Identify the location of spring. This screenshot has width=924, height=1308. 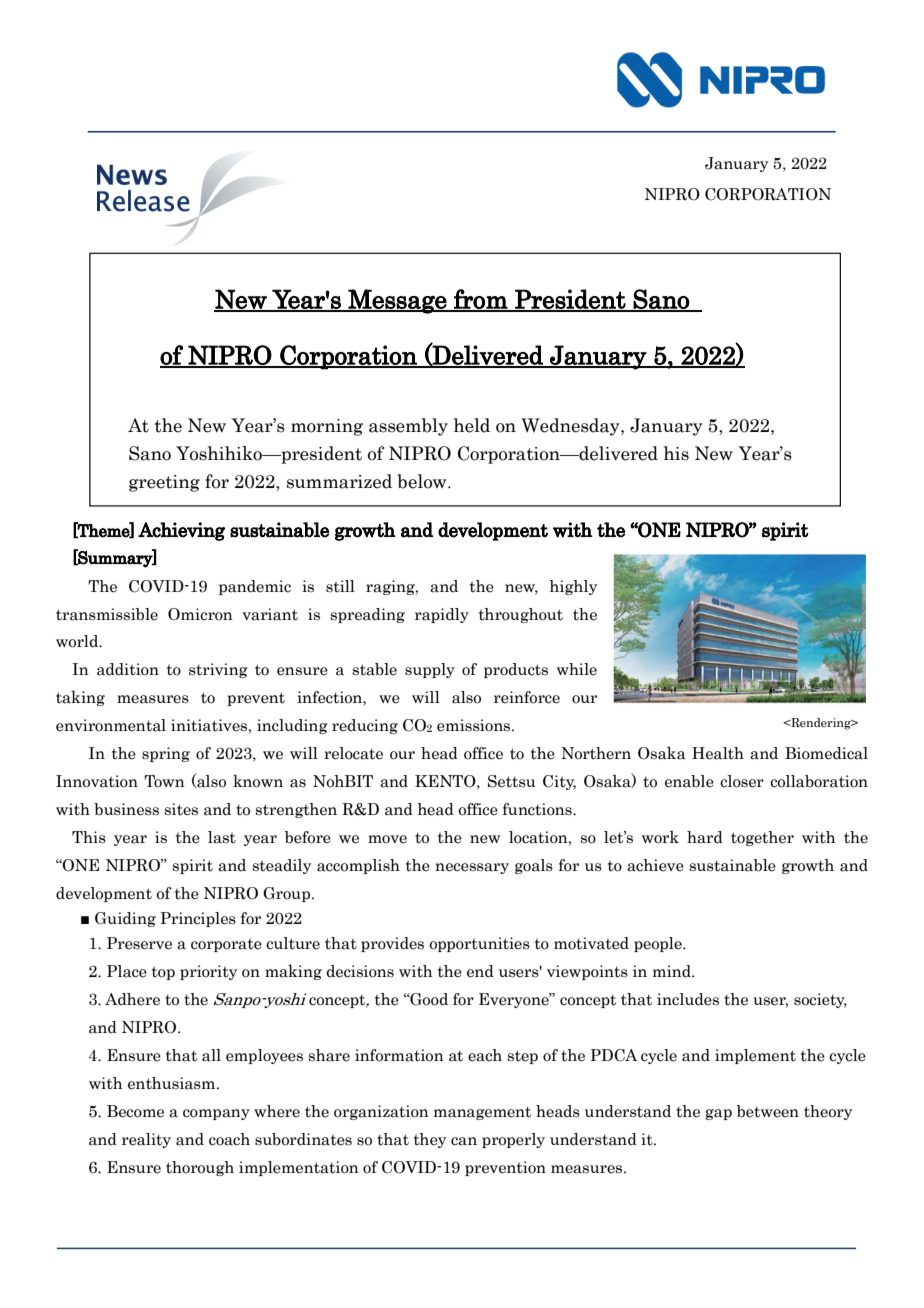
(166, 754).
